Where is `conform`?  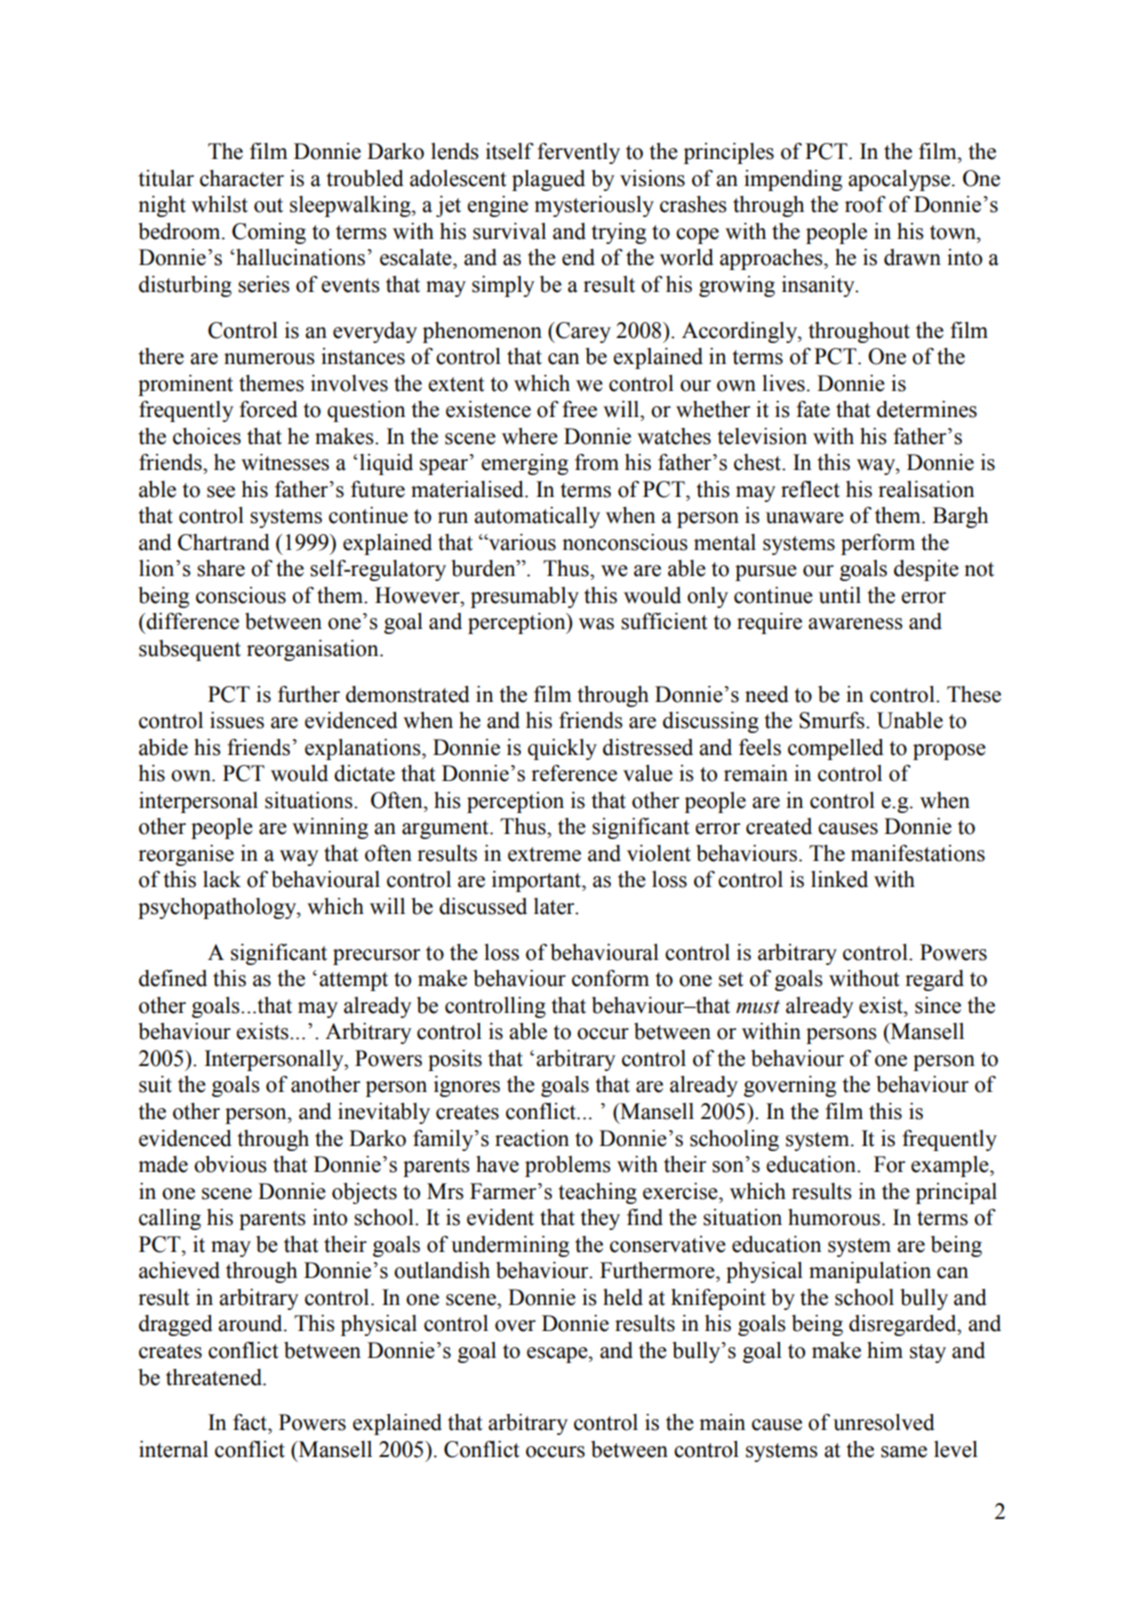 conform is located at coordinates (610, 978).
